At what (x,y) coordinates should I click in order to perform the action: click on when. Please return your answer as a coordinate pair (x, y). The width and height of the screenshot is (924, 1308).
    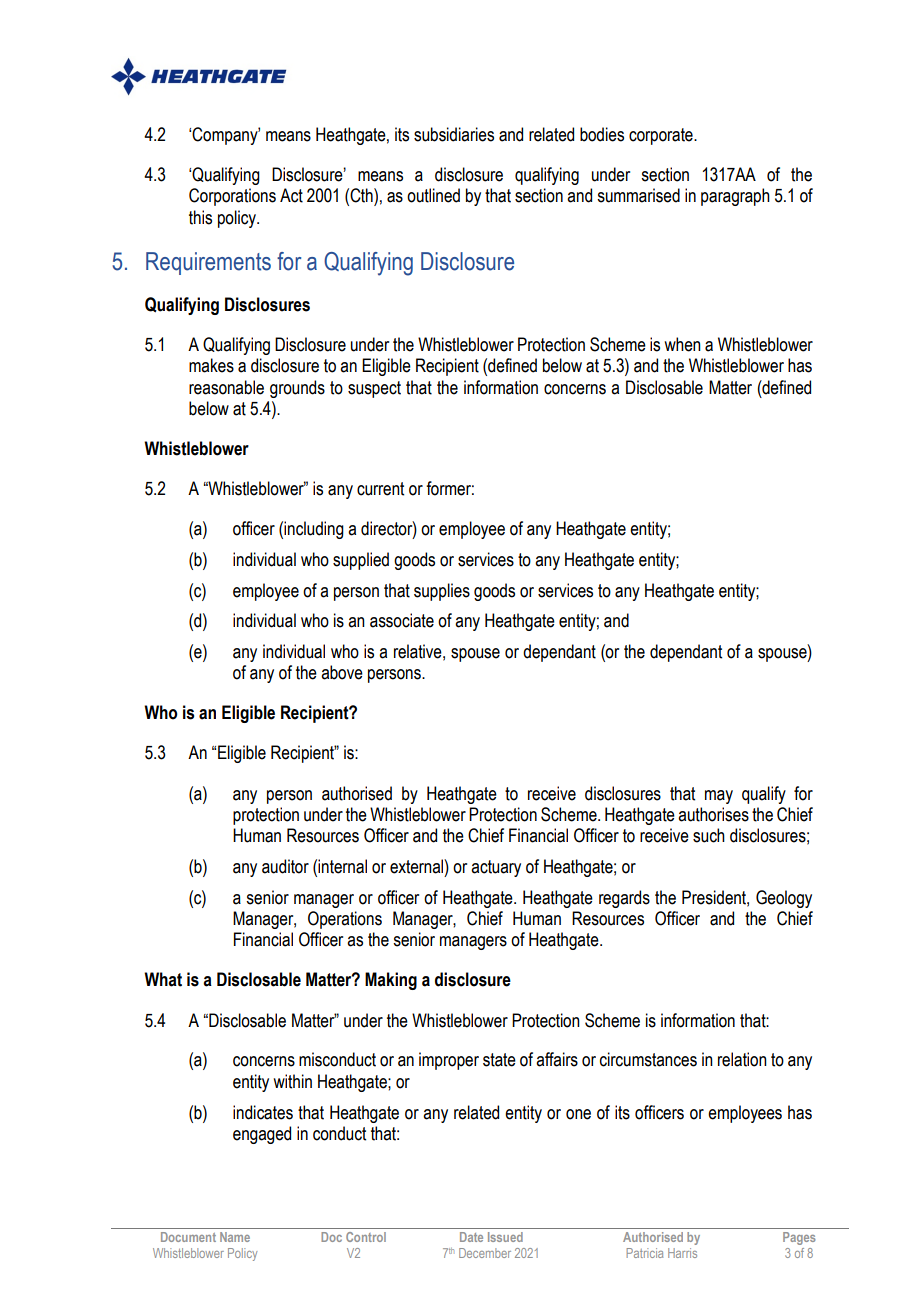
    Looking at the image, I should click on (682, 344).
